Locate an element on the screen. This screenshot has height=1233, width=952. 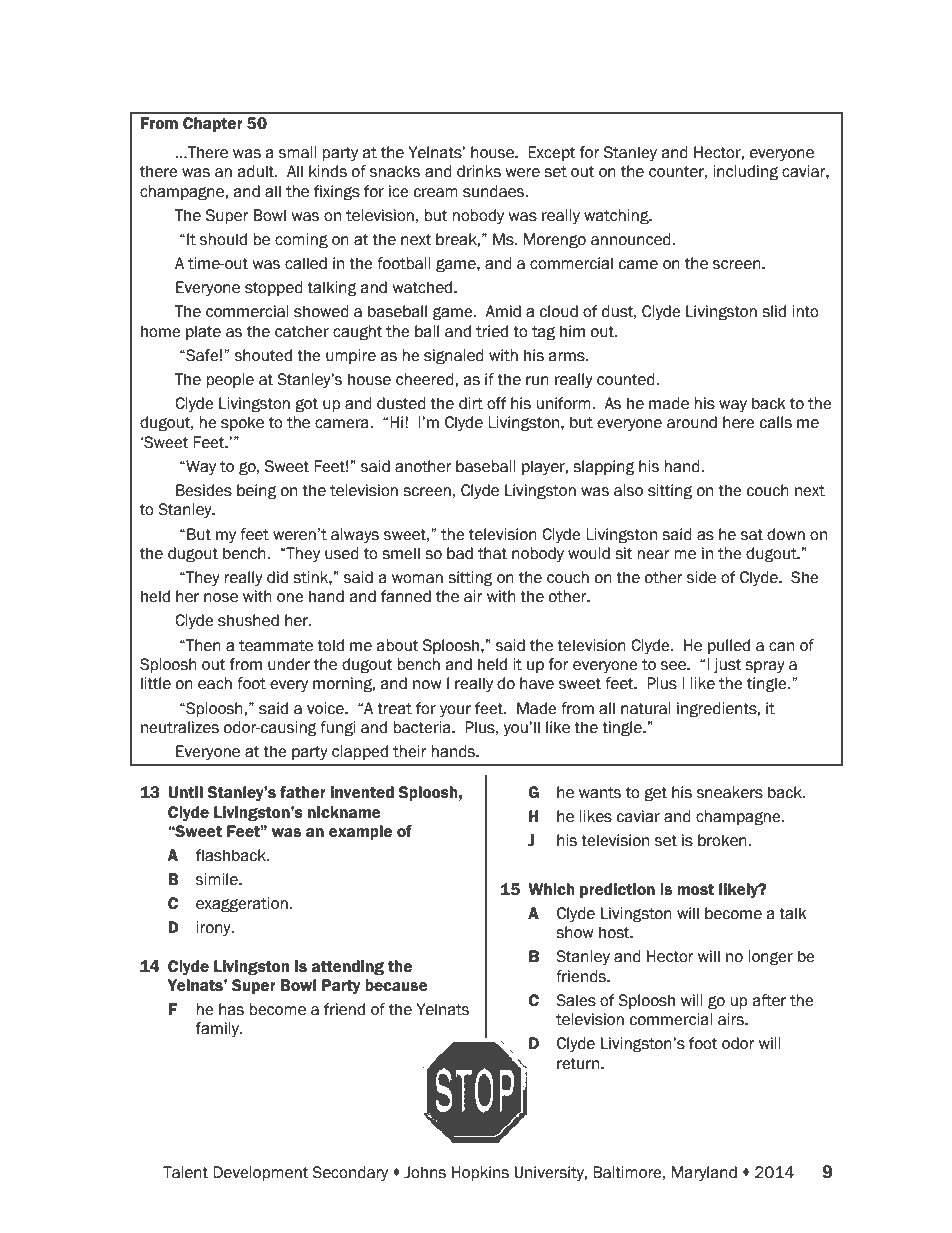
Until is located at coordinates (185, 792).
